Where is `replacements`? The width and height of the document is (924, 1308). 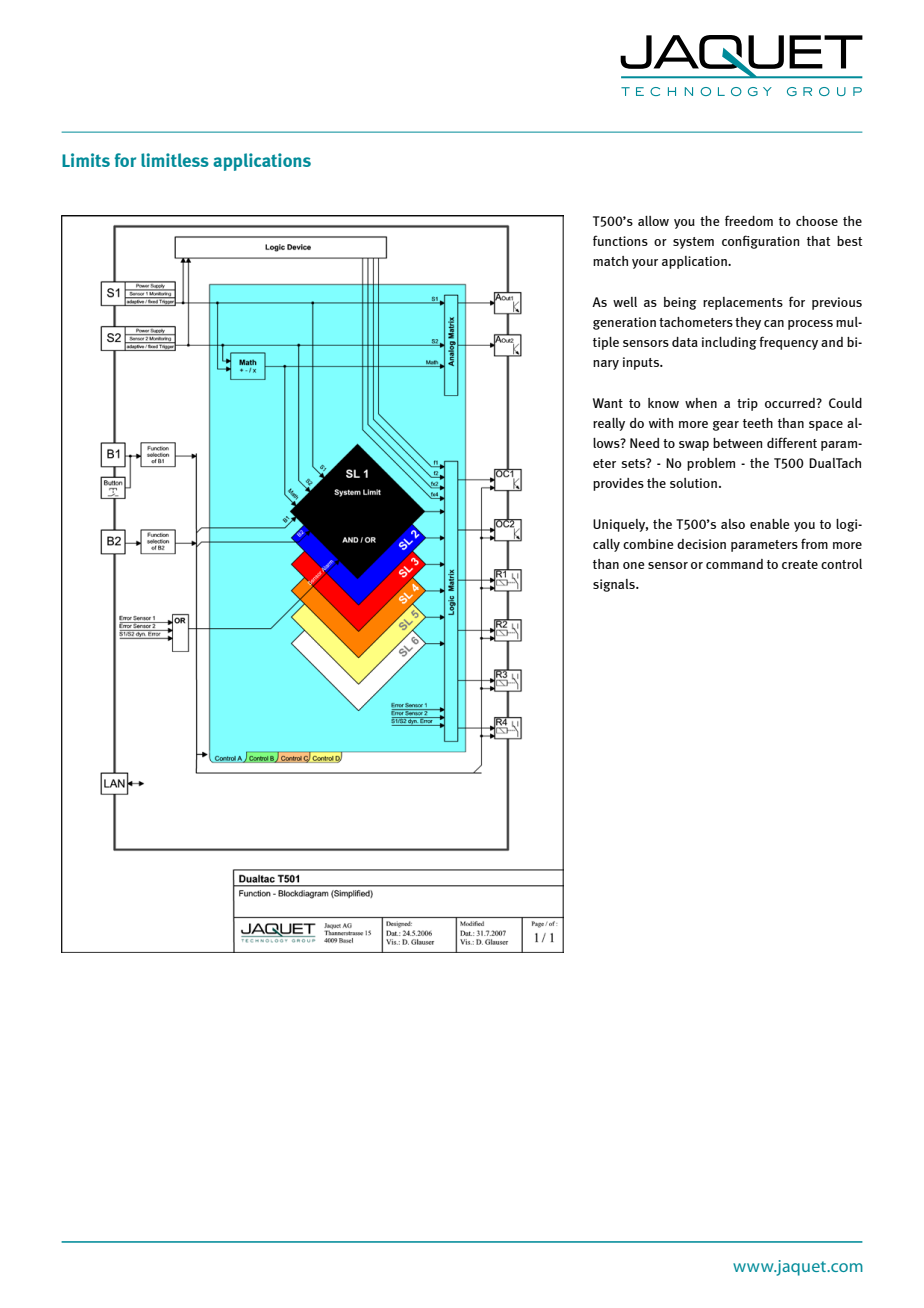 replacements is located at coordinates (743, 303).
